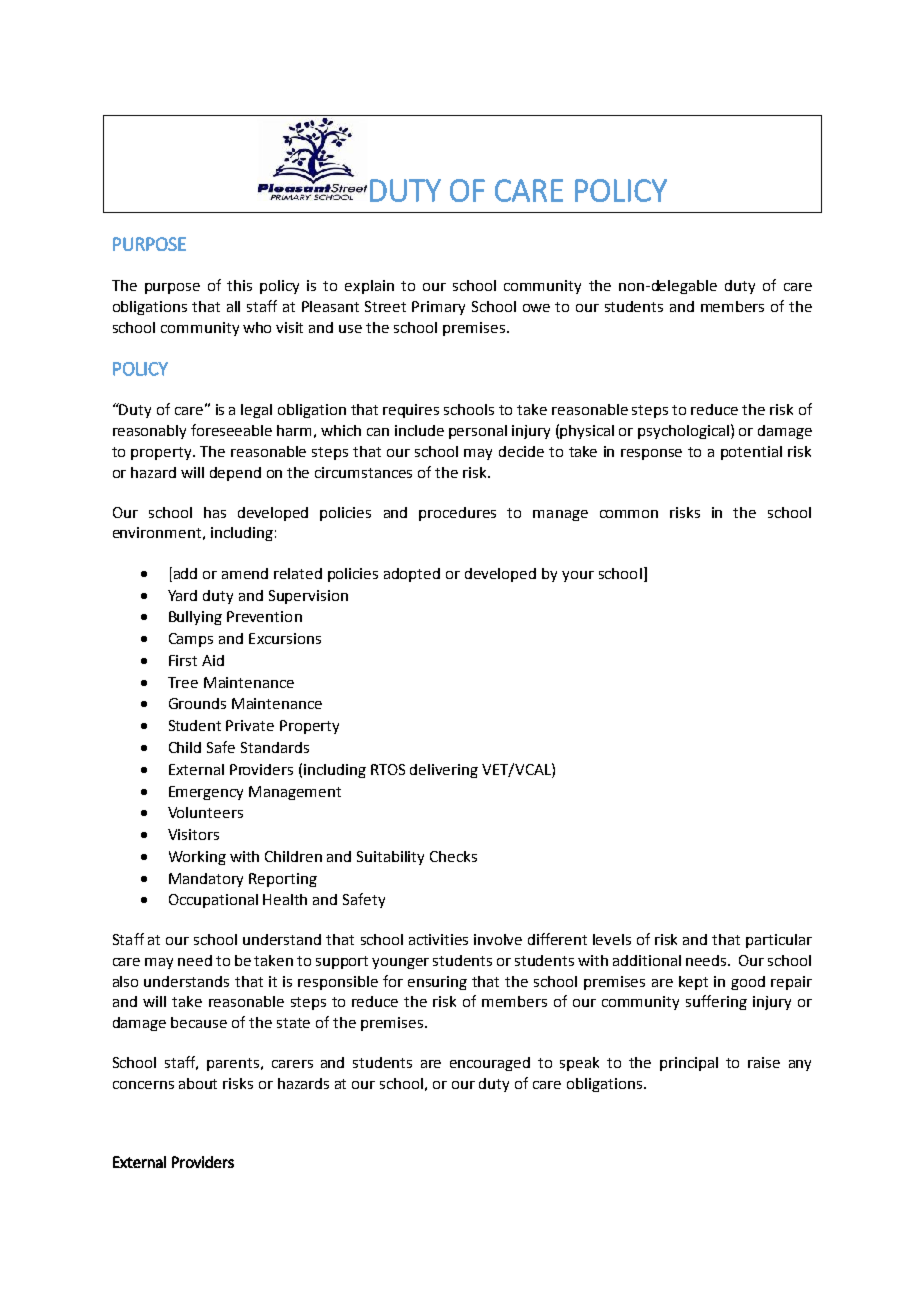 Image resolution: width=924 pixels, height=1308 pixels. I want to click on delivering, so click(444, 771).
